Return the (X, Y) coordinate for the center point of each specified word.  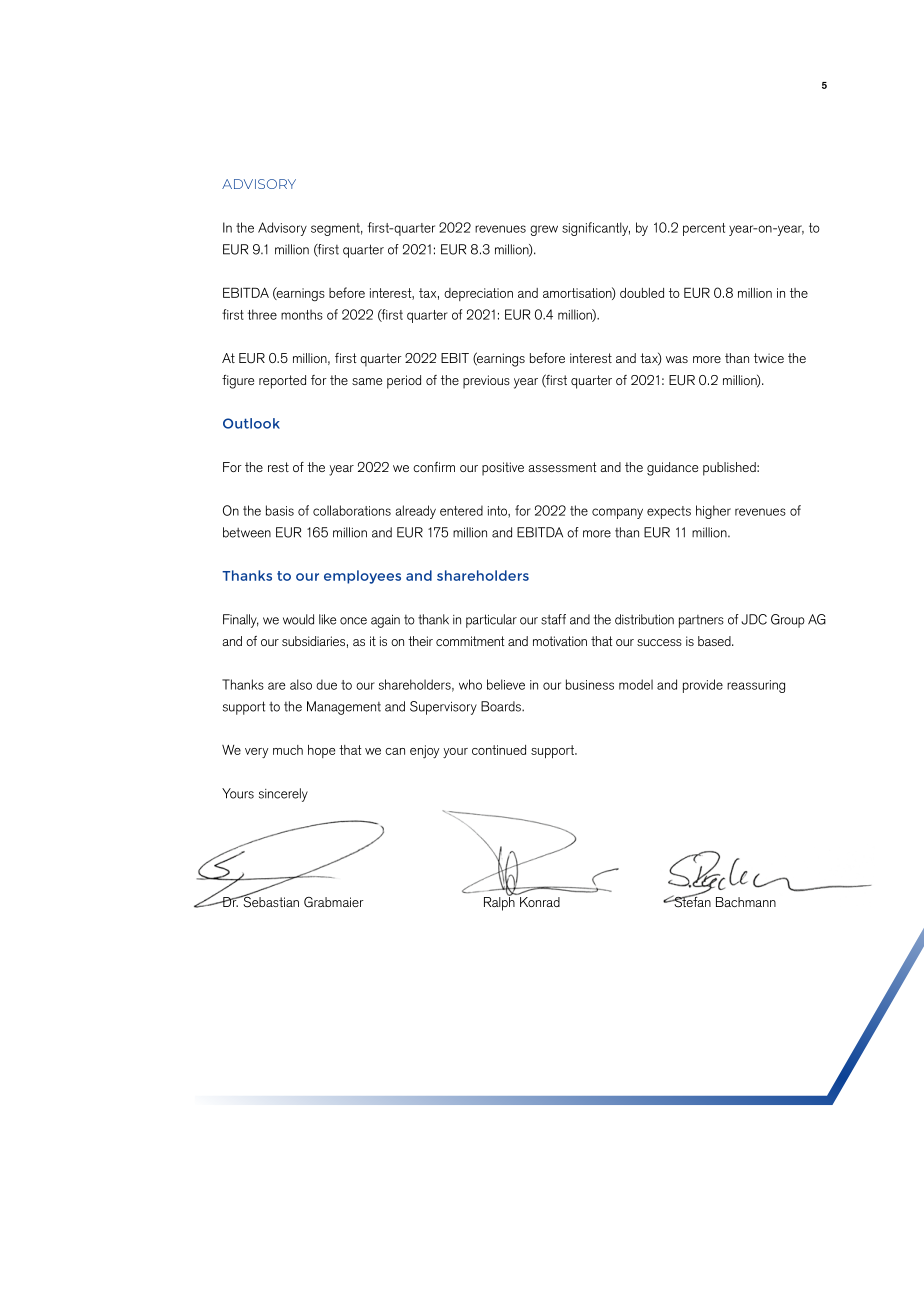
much (288, 750)
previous (486, 382)
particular (491, 621)
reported (282, 382)
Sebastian (270, 901)
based (715, 641)
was (677, 359)
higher (713, 512)
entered (461, 510)
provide (703, 686)
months (302, 314)
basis (280, 510)
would (298, 619)
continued (499, 750)
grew (544, 230)
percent (704, 229)
